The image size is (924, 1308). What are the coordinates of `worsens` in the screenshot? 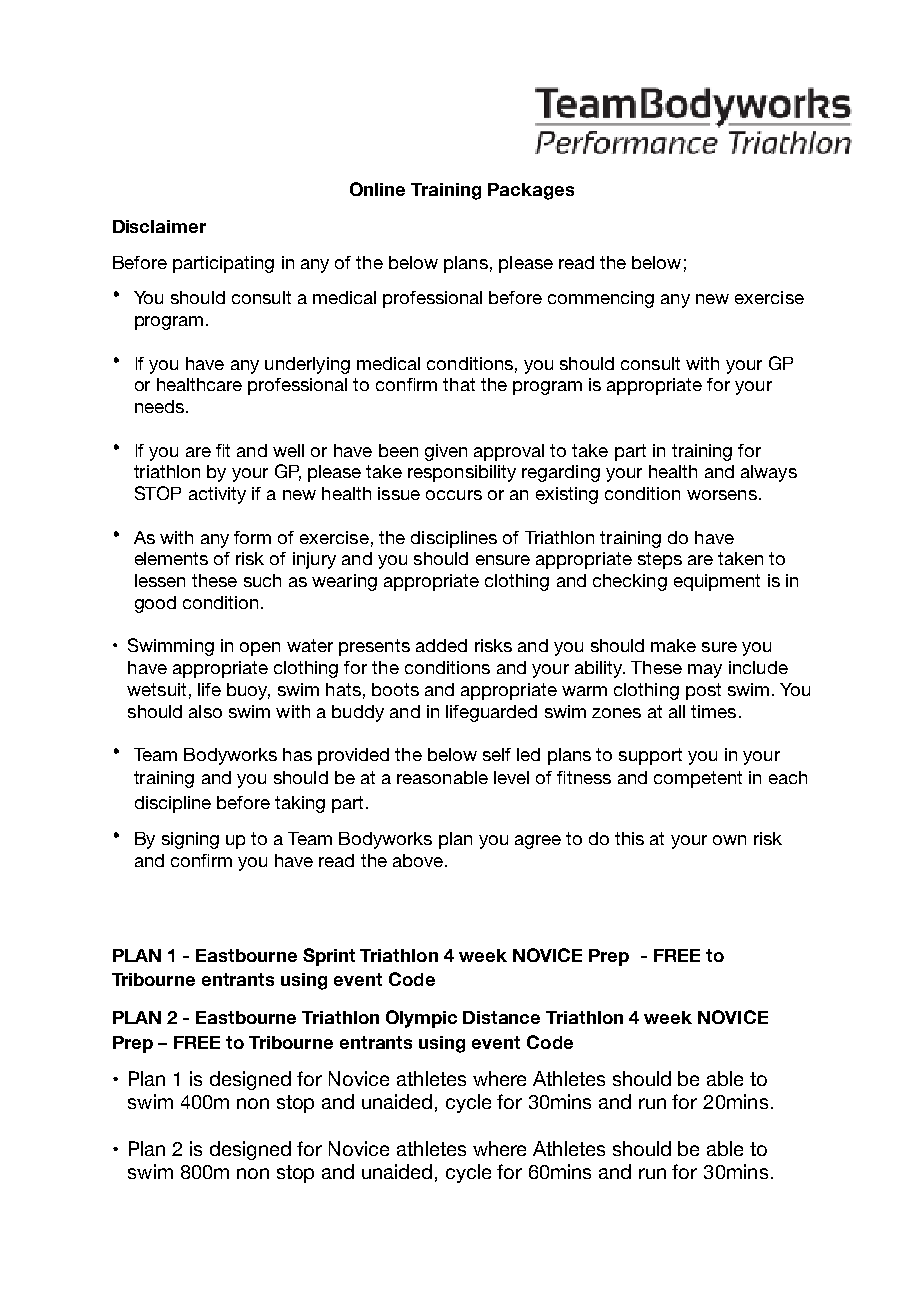 It's located at (722, 495).
